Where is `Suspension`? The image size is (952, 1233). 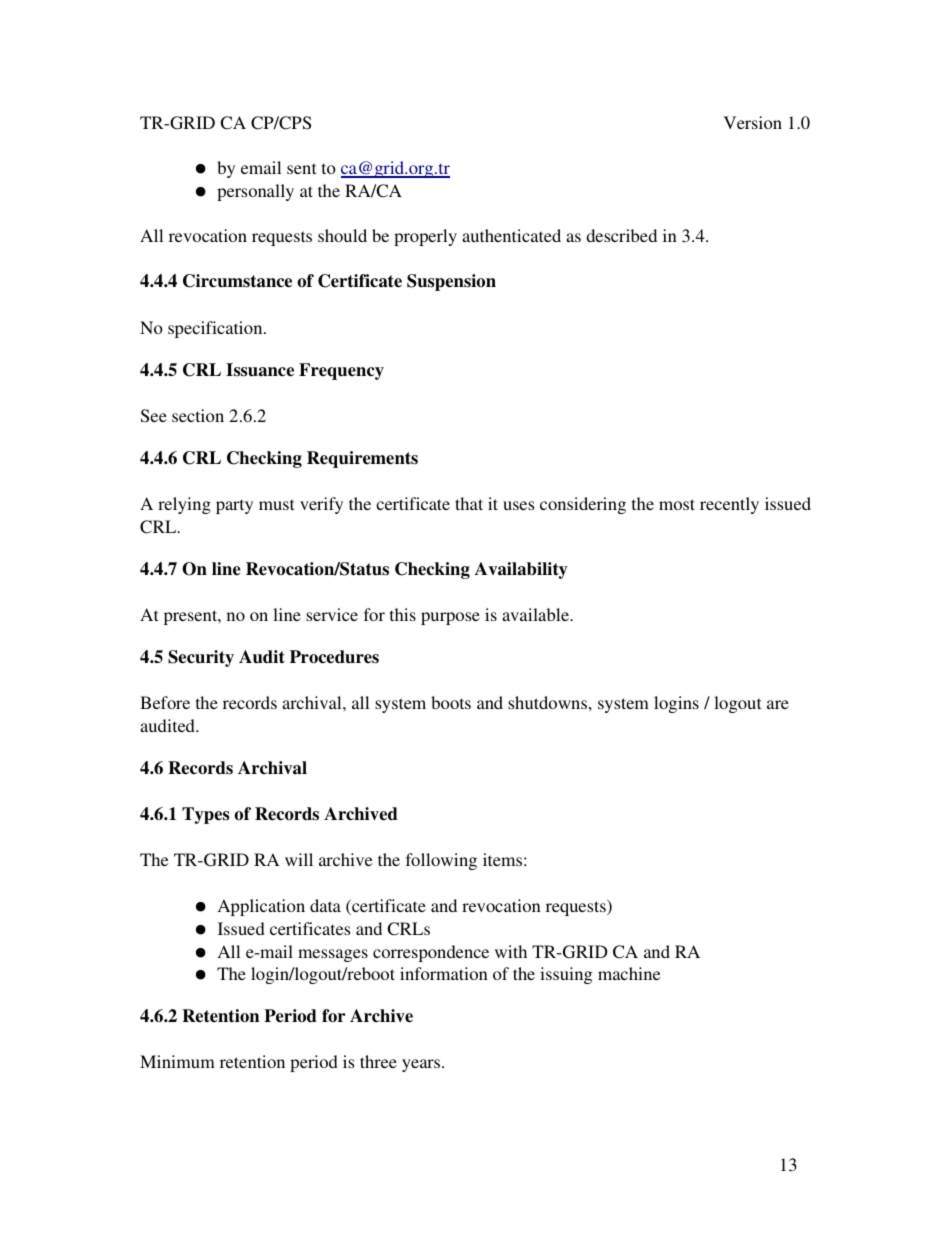 Suspension is located at coordinates (451, 282).
